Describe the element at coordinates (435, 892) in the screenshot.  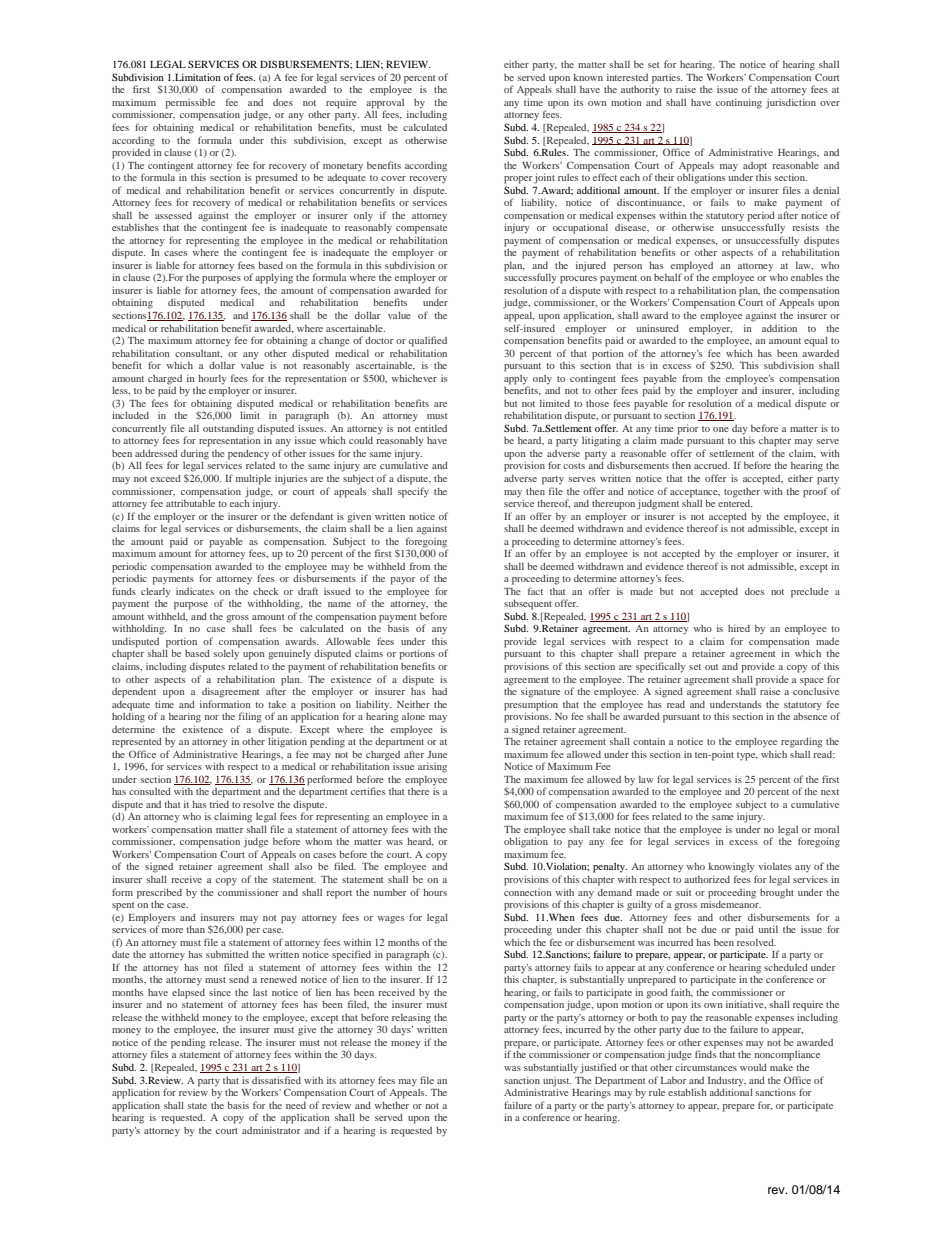
I see `hours` at that location.
